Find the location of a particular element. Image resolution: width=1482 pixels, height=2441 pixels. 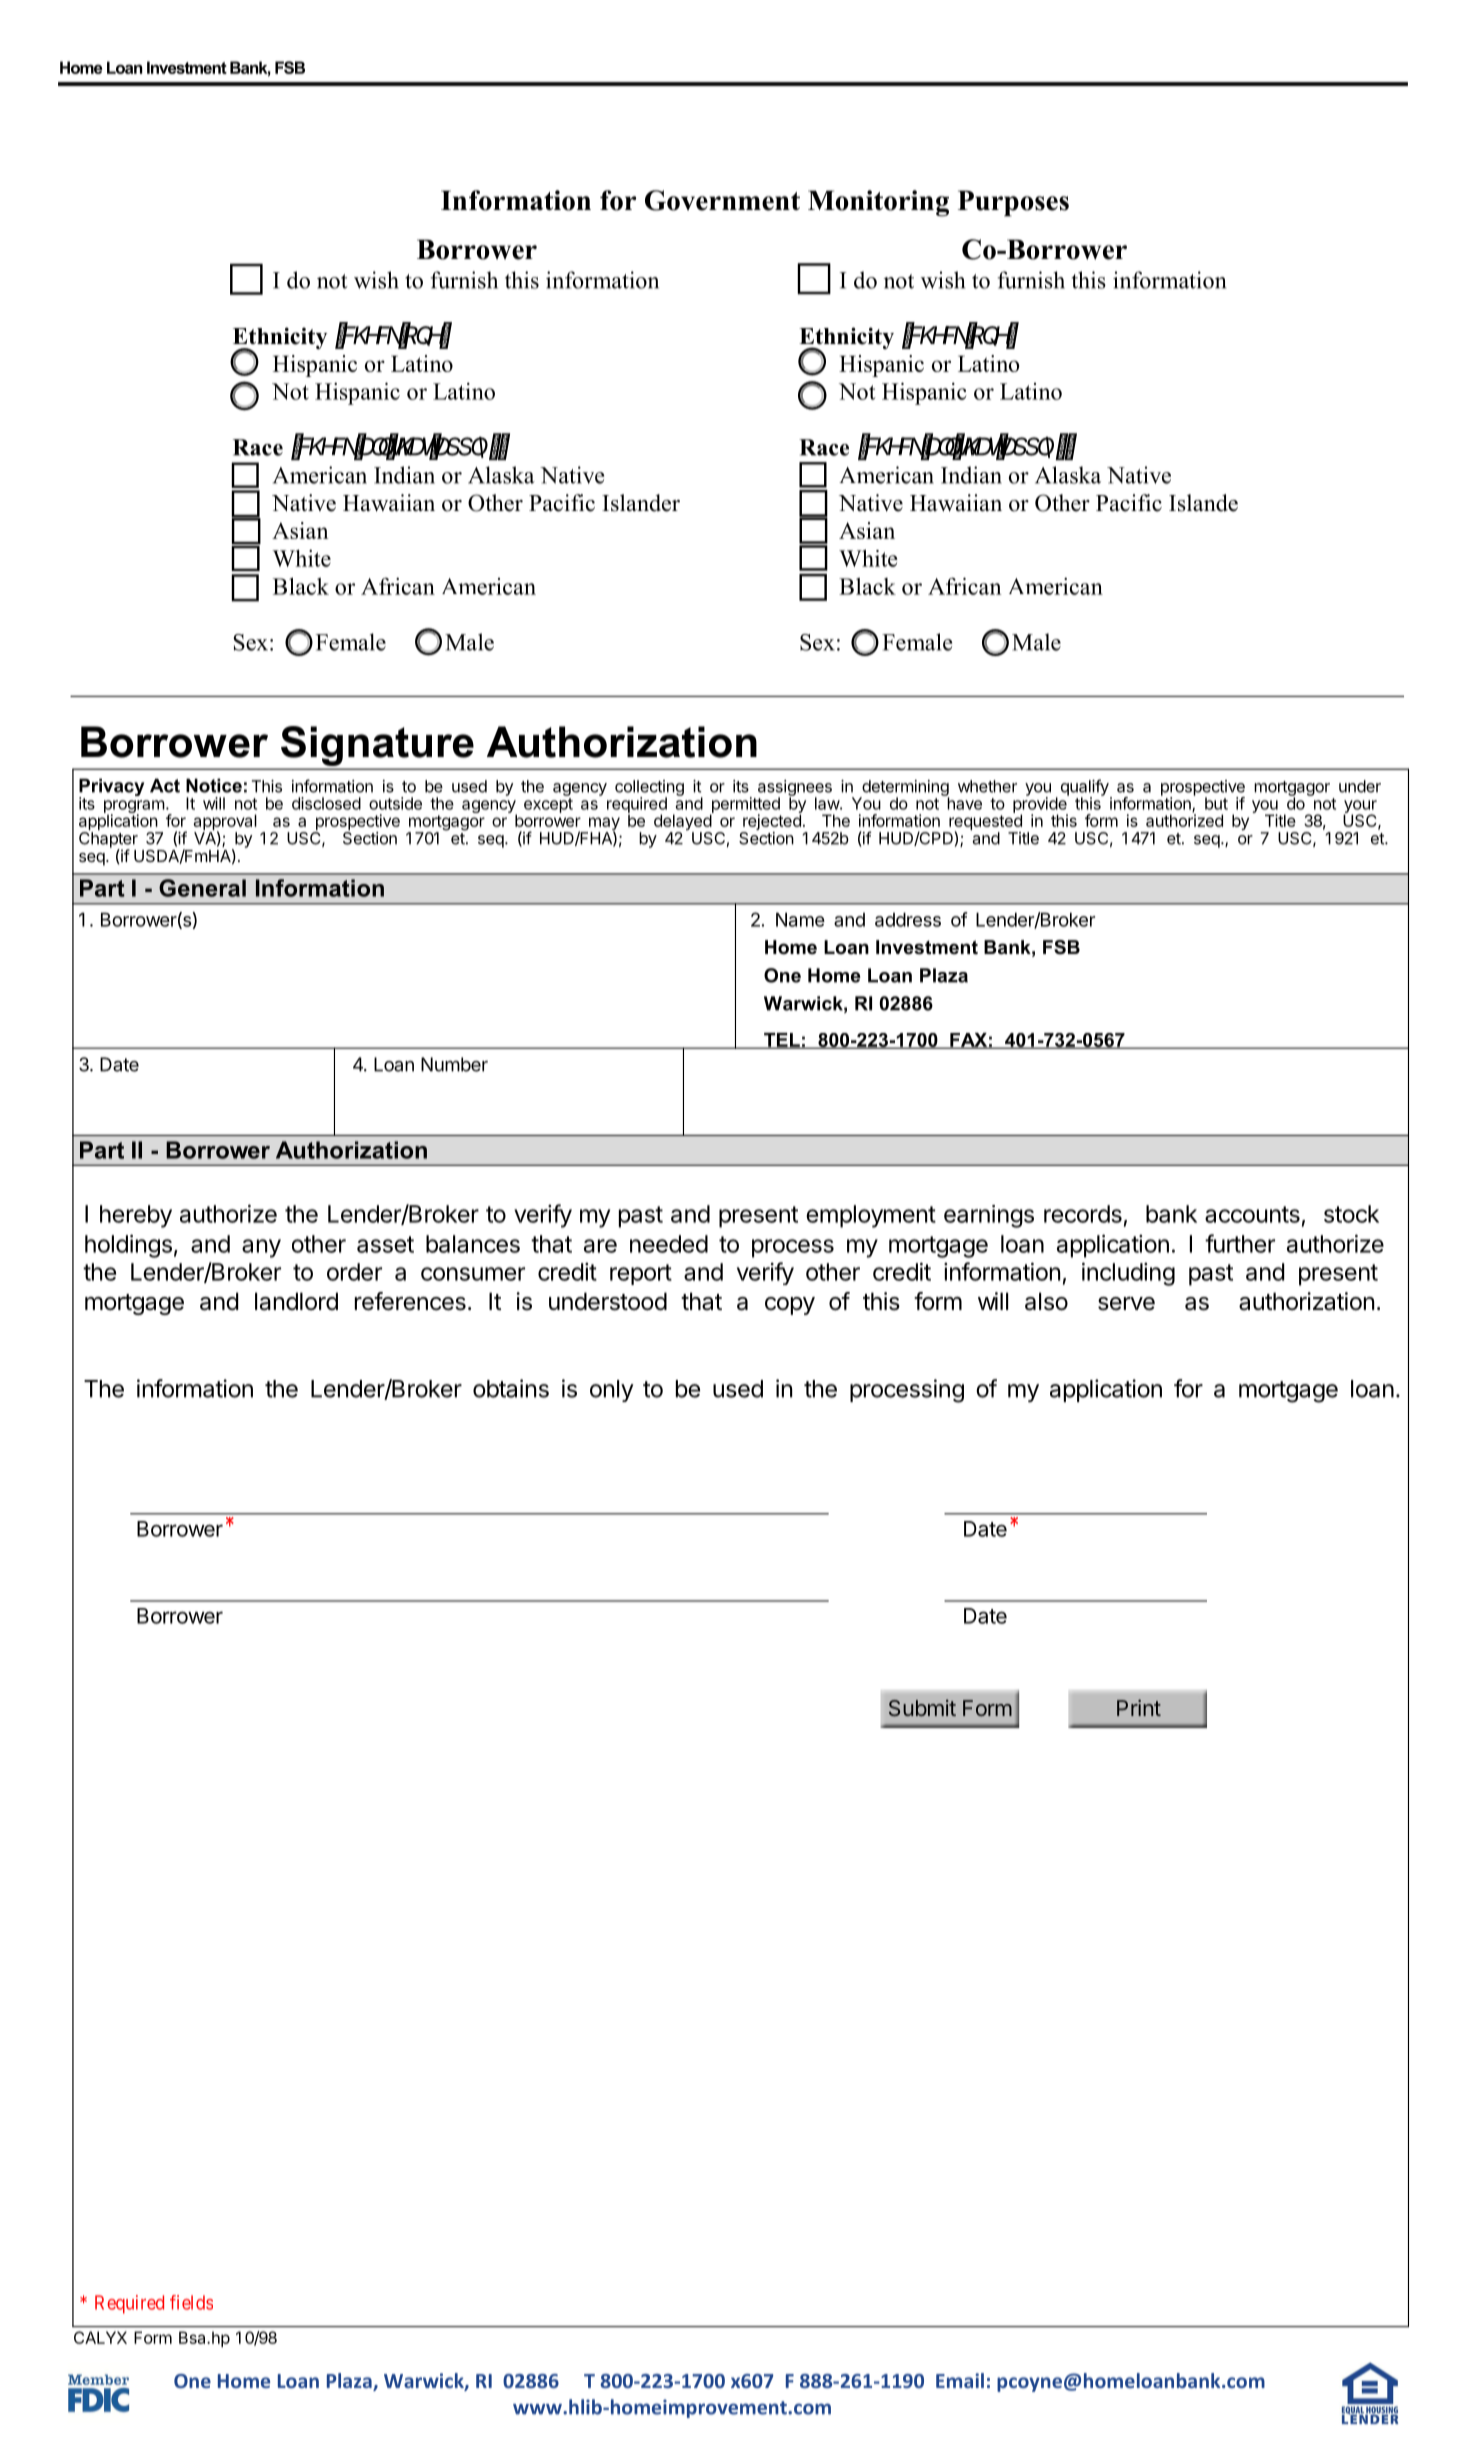

only is located at coordinates (612, 1391).
